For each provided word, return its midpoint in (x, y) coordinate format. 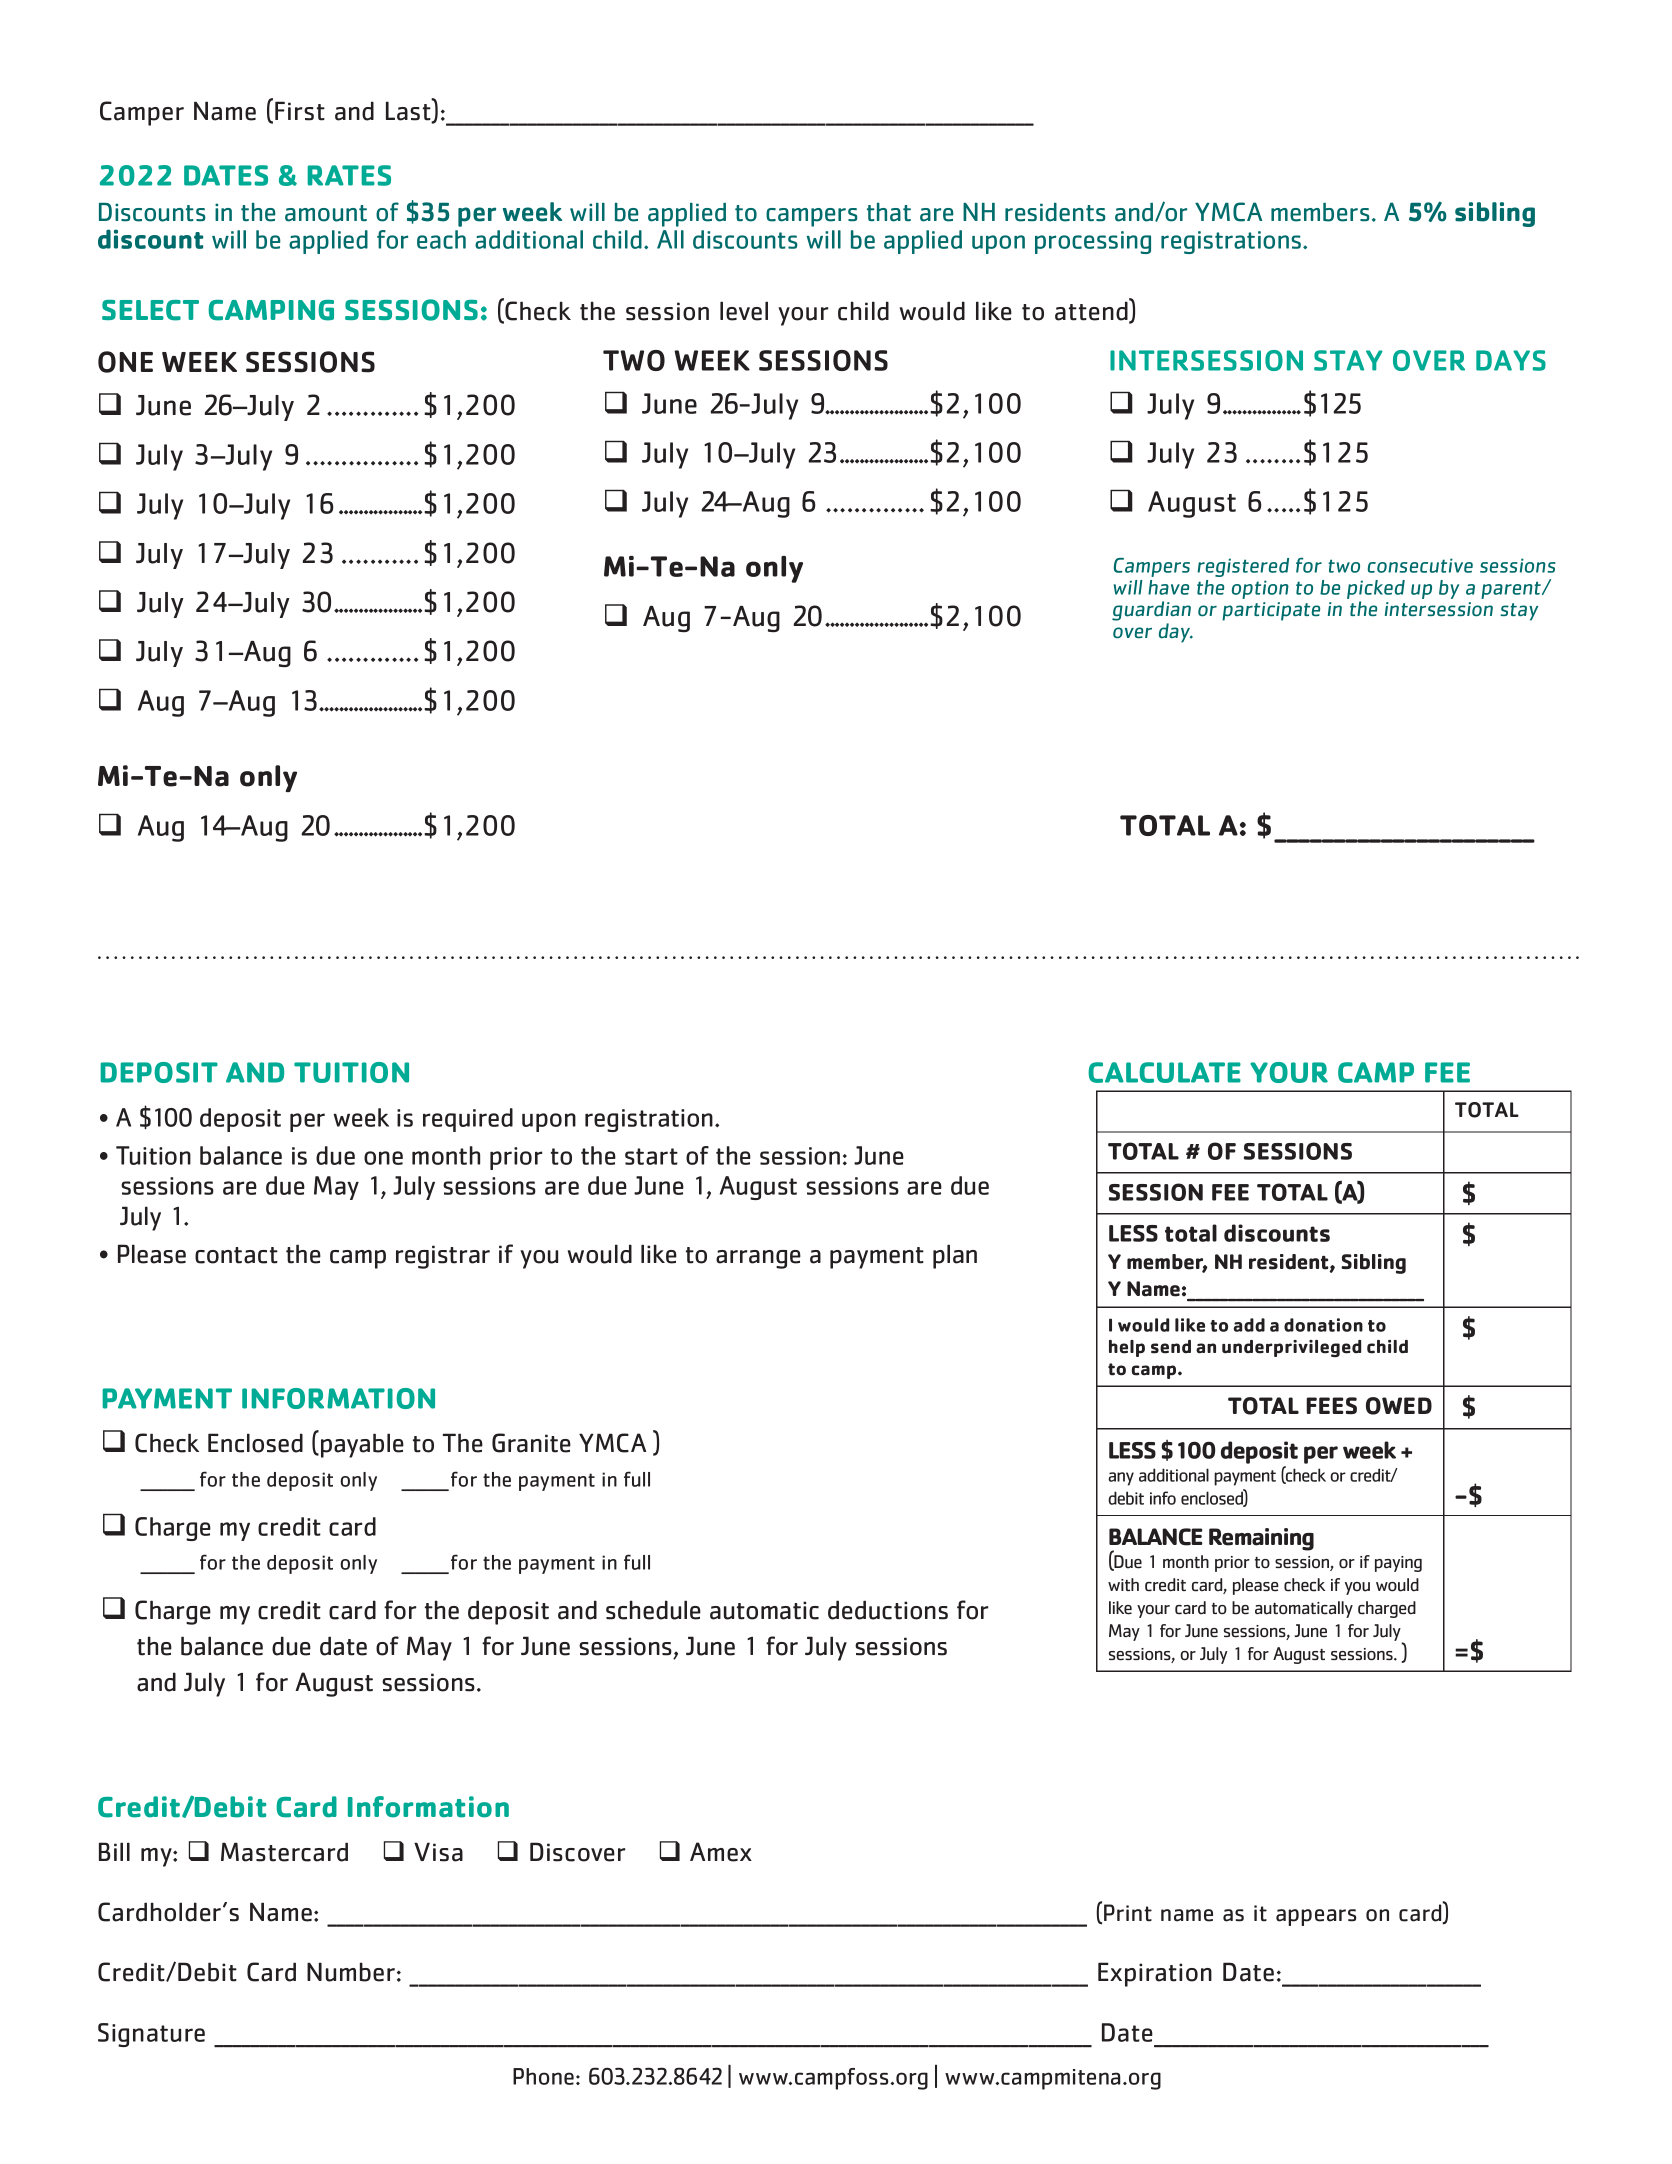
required (468, 1120)
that (889, 212)
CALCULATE (1164, 1072)
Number (351, 1972)
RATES (349, 175)
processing (1093, 242)
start (651, 1156)
